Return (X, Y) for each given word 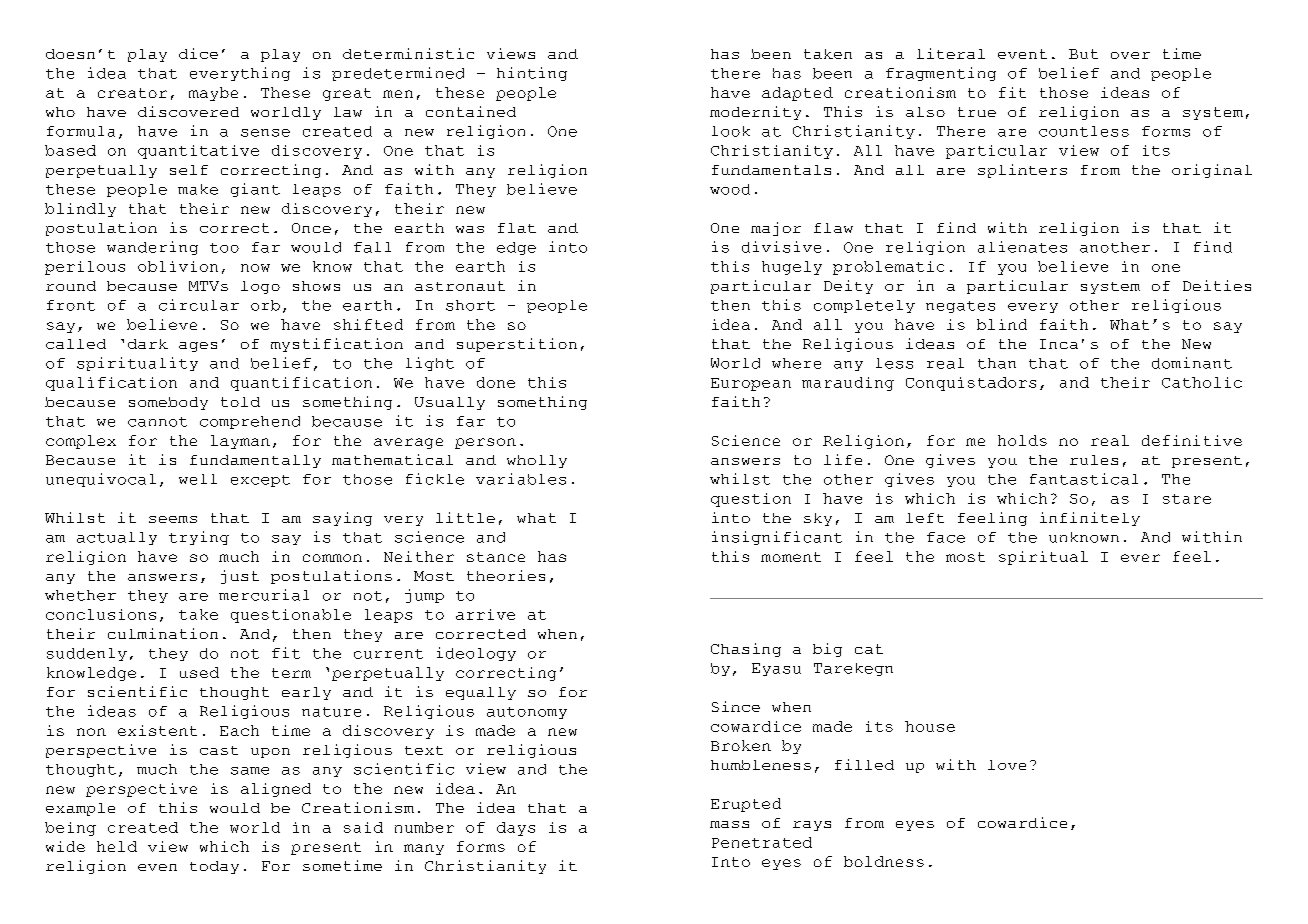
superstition (517, 345)
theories (506, 575)
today (214, 867)
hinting (532, 74)
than (997, 363)
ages (198, 347)
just (240, 577)
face (946, 537)
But (1083, 54)
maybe (213, 94)
